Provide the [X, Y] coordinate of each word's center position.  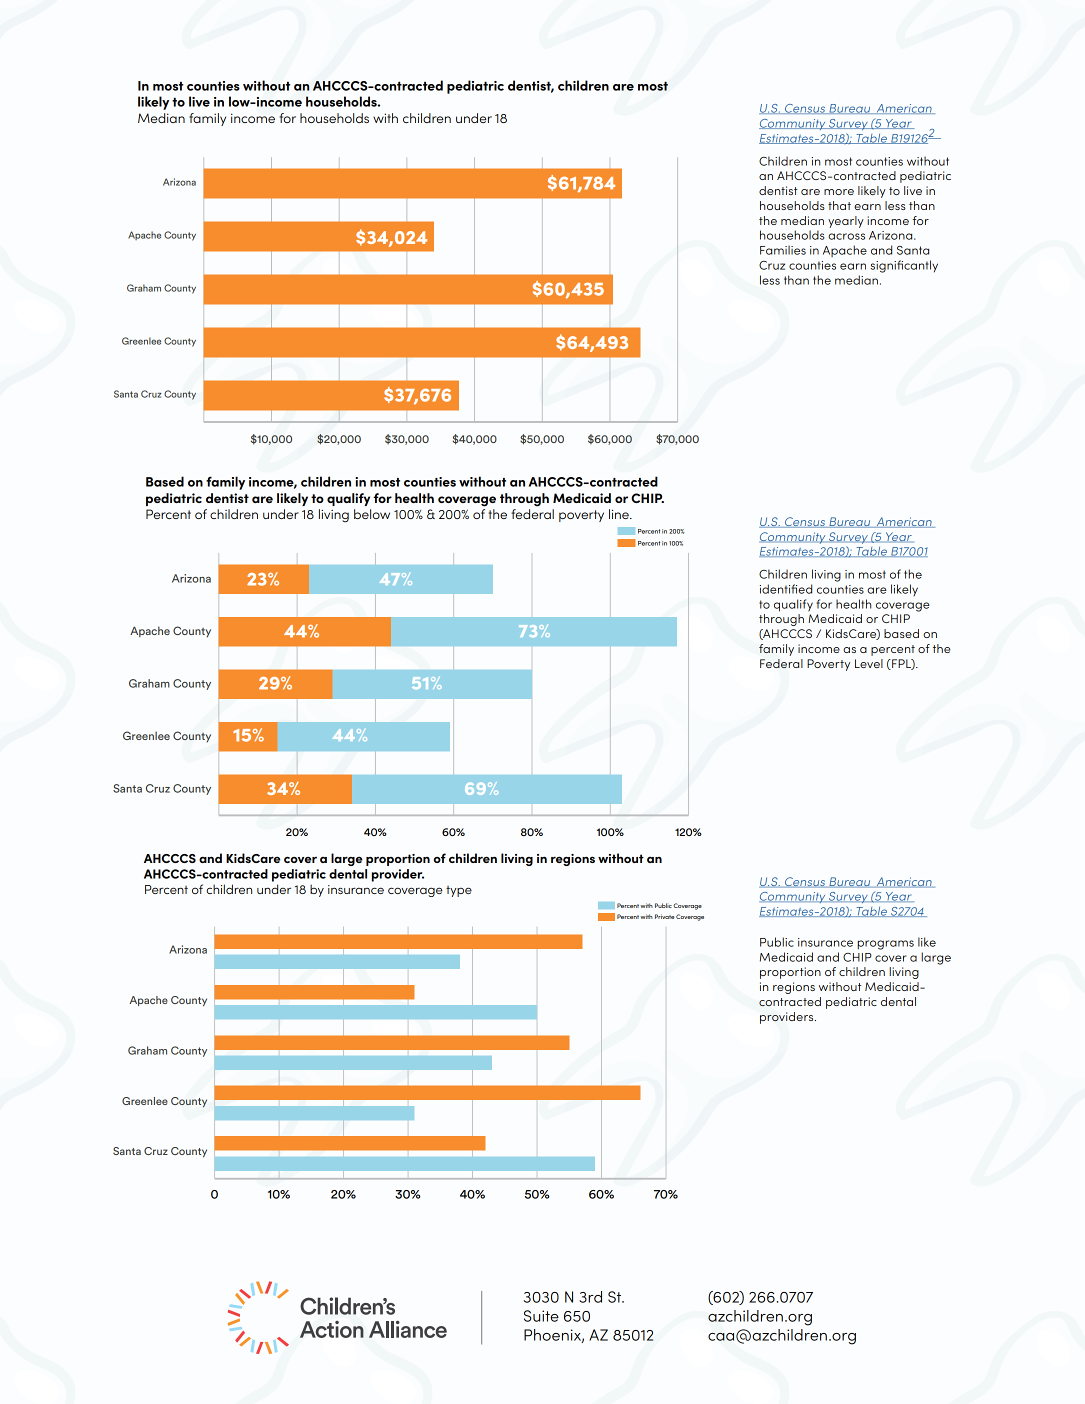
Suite [541, 1316]
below [372, 514]
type [459, 891]
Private [665, 916]
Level [869, 663]
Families [783, 250]
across [846, 236]
